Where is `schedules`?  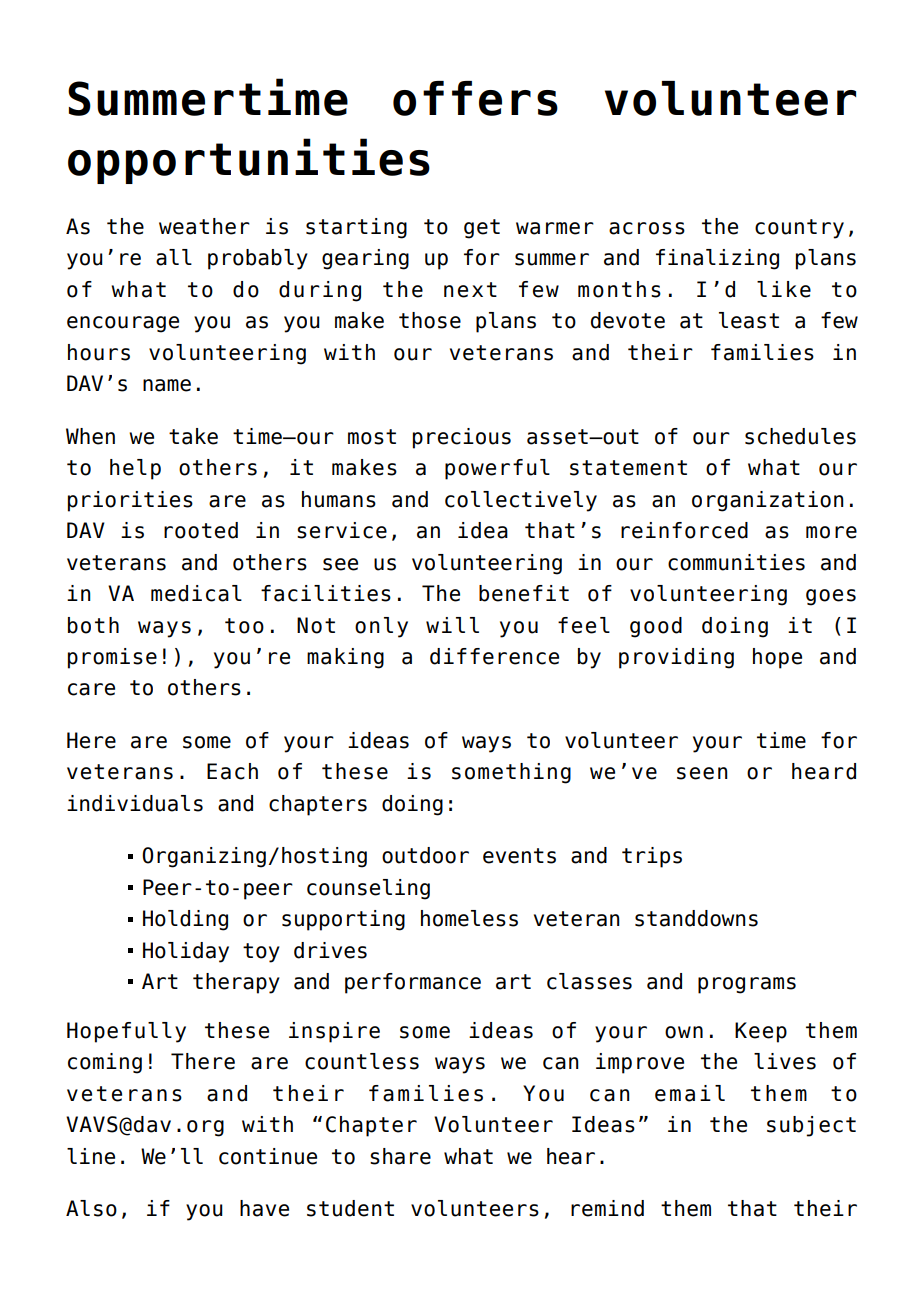 schedules is located at coordinates (800, 436).
